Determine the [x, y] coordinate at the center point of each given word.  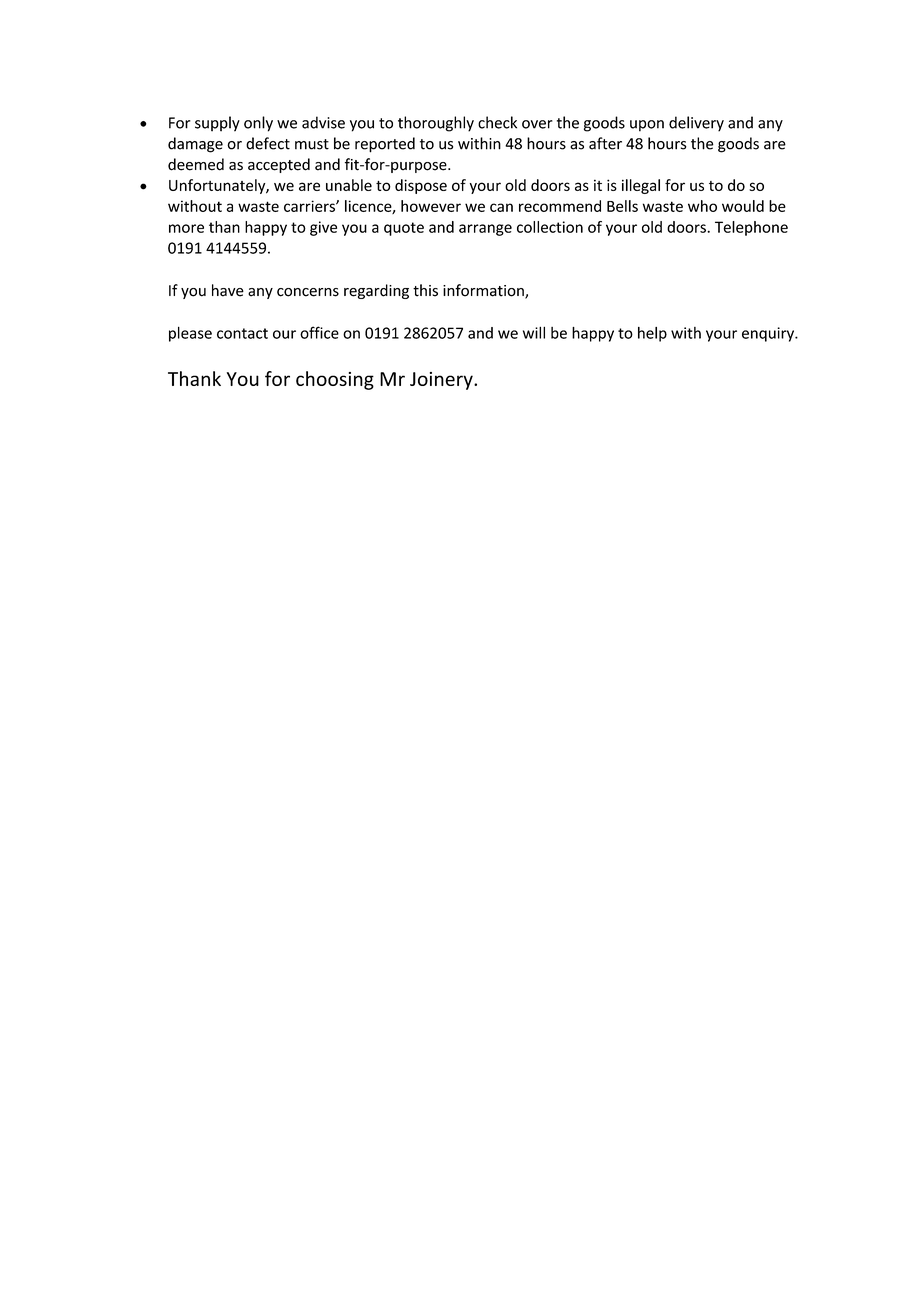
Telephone [751, 228]
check [497, 122]
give [323, 228]
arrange [485, 230]
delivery [696, 124]
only [258, 124]
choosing [335, 380]
